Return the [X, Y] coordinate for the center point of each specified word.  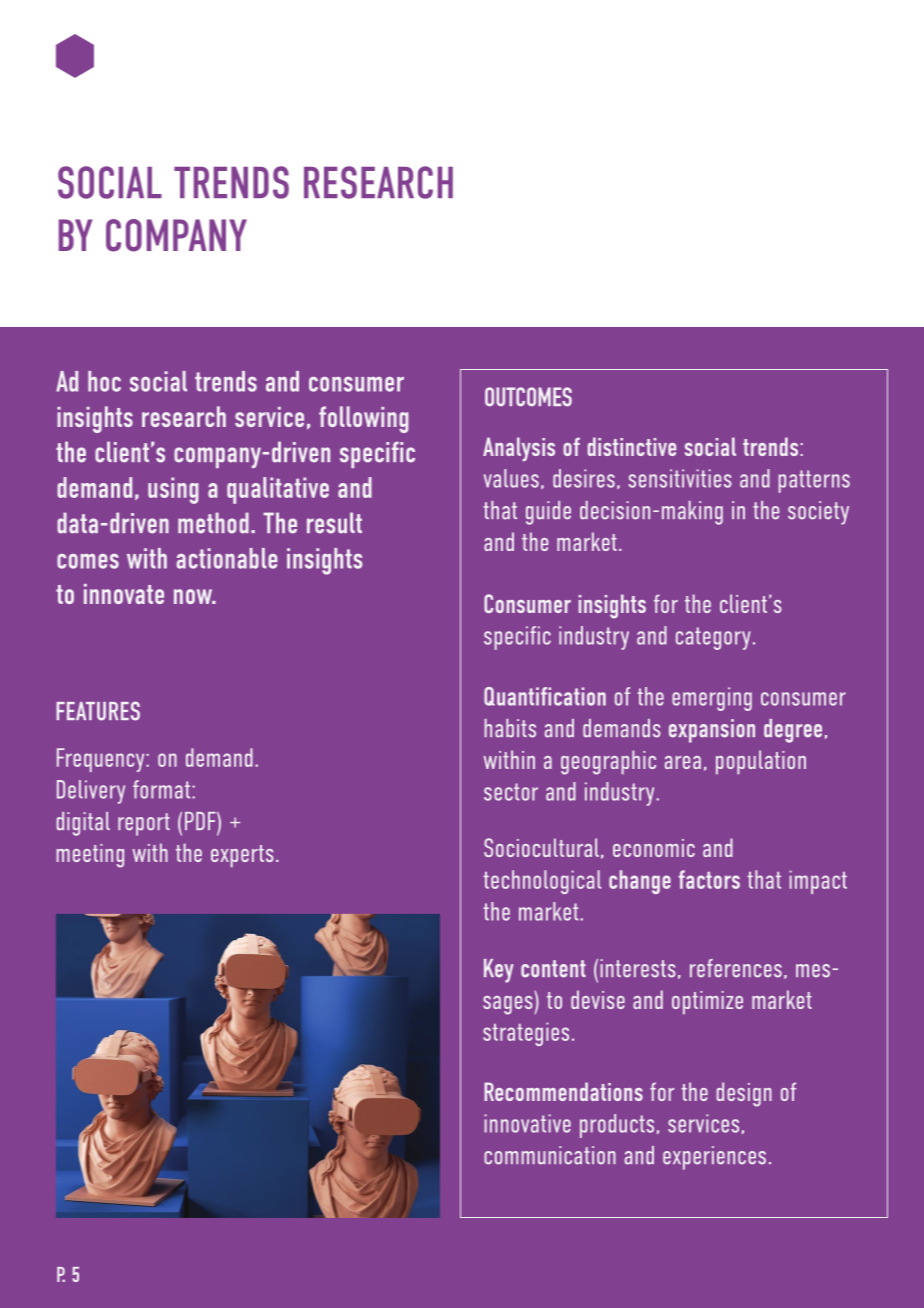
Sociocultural [541, 847]
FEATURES [98, 711]
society [818, 513]
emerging [712, 699]
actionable [227, 558]
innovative [528, 1123]
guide [548, 513]
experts [242, 856]
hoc [104, 381]
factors [709, 879]
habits [510, 728]
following [364, 419]
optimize [707, 1003]
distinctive [632, 446]
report [144, 824]
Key [499, 971]
